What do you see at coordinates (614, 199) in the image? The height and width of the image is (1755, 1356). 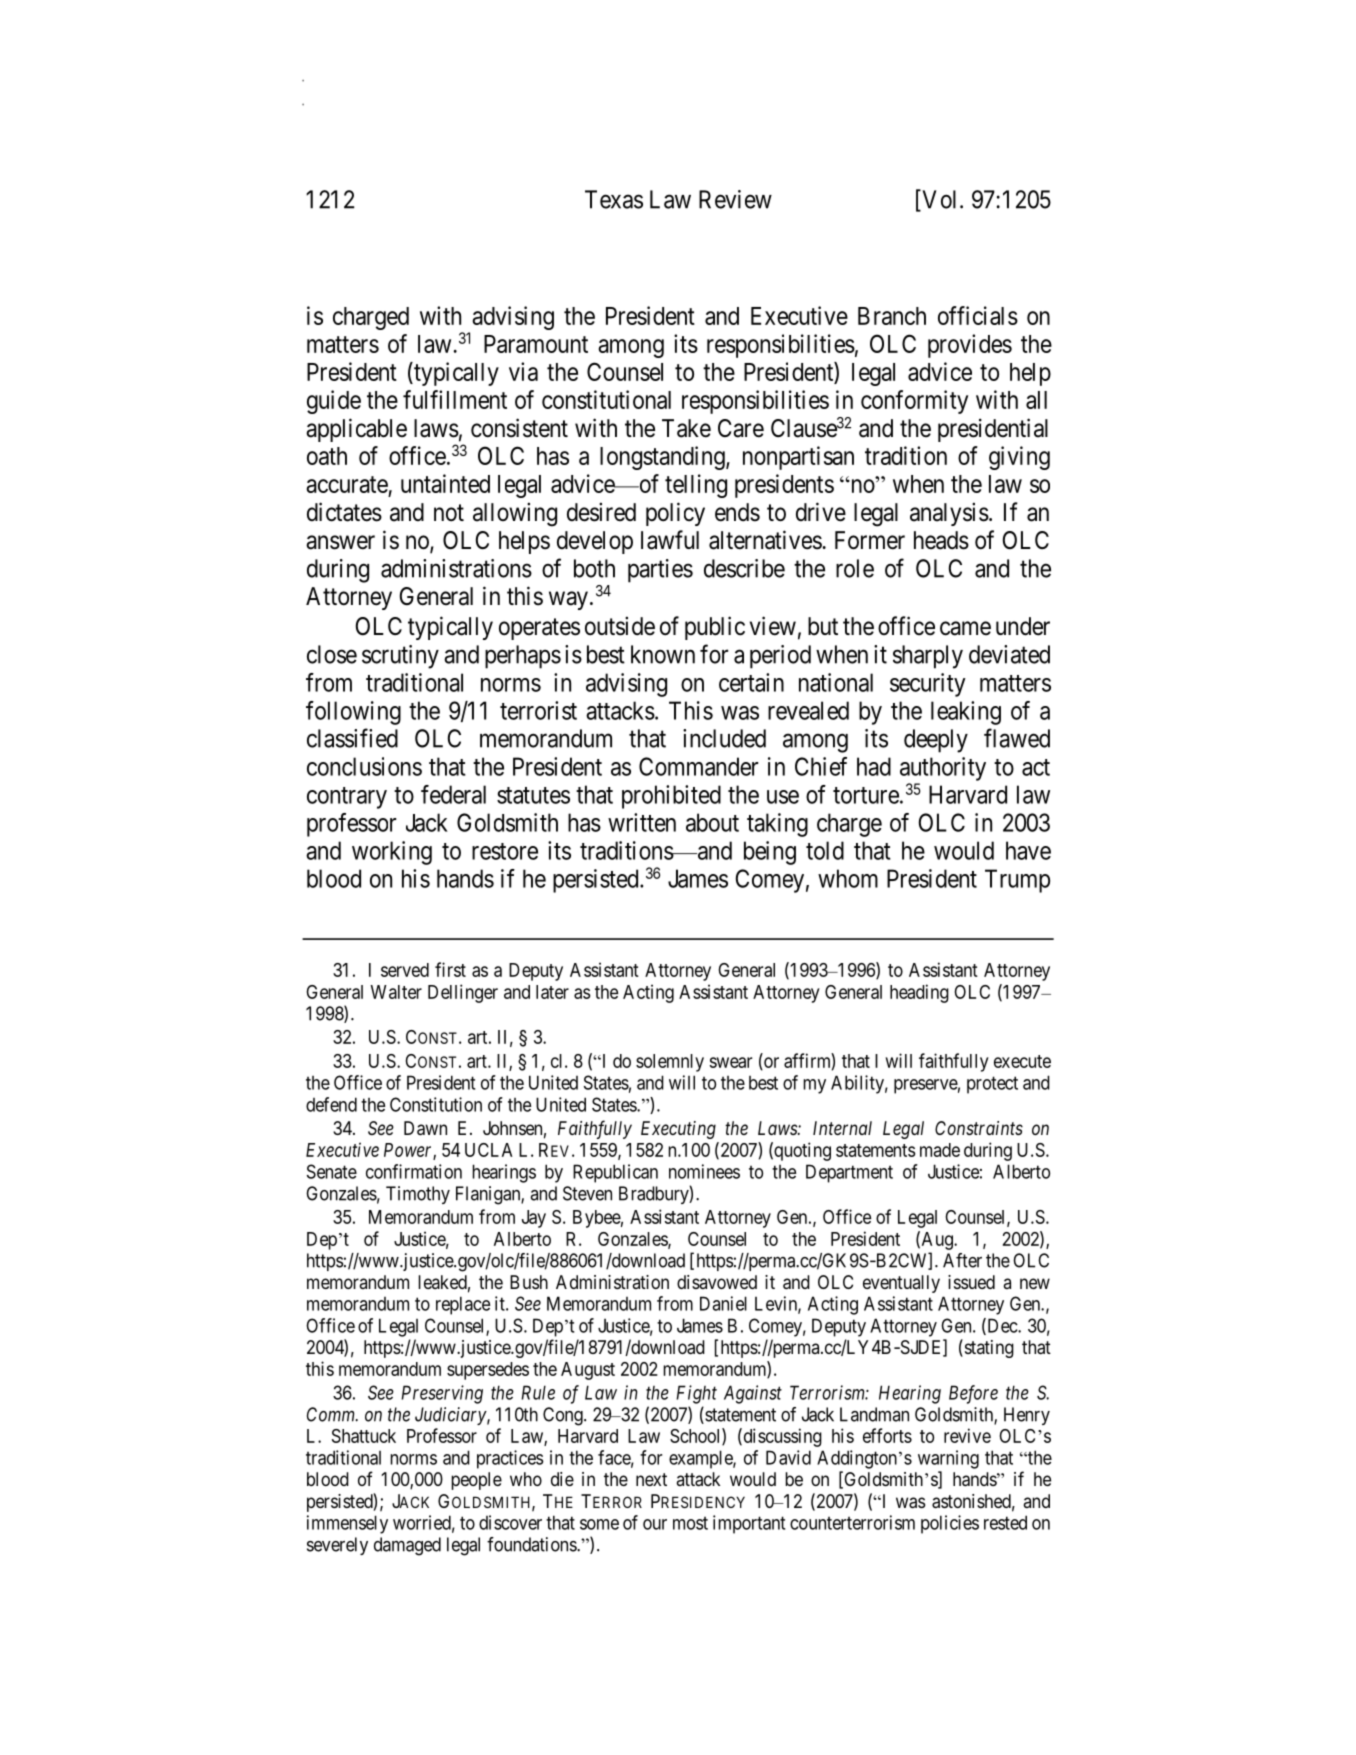 I see `Texas` at bounding box center [614, 199].
